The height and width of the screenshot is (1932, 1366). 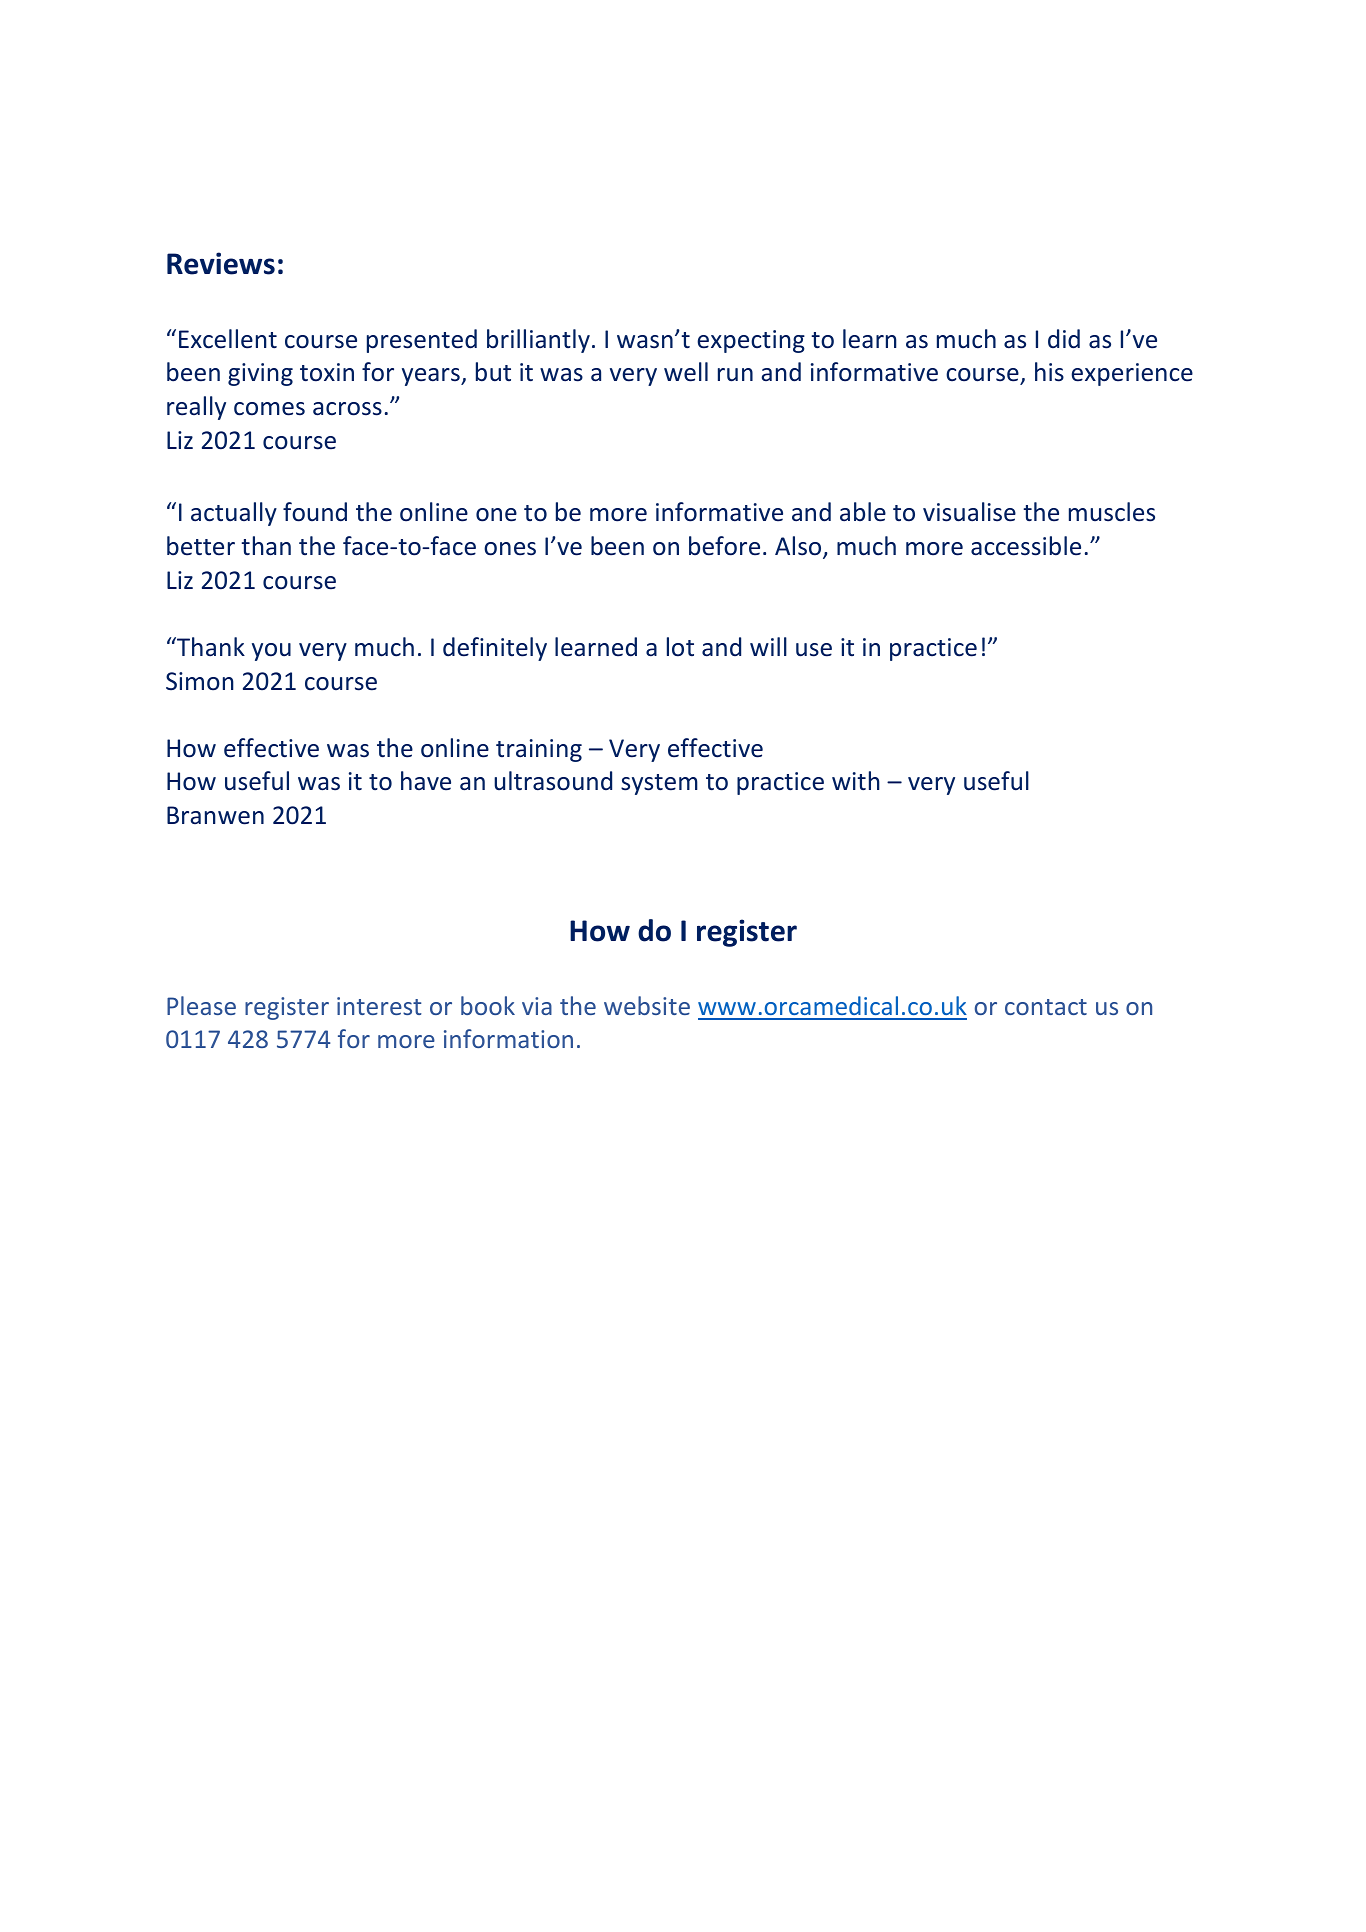 I want to click on will, so click(x=768, y=646).
